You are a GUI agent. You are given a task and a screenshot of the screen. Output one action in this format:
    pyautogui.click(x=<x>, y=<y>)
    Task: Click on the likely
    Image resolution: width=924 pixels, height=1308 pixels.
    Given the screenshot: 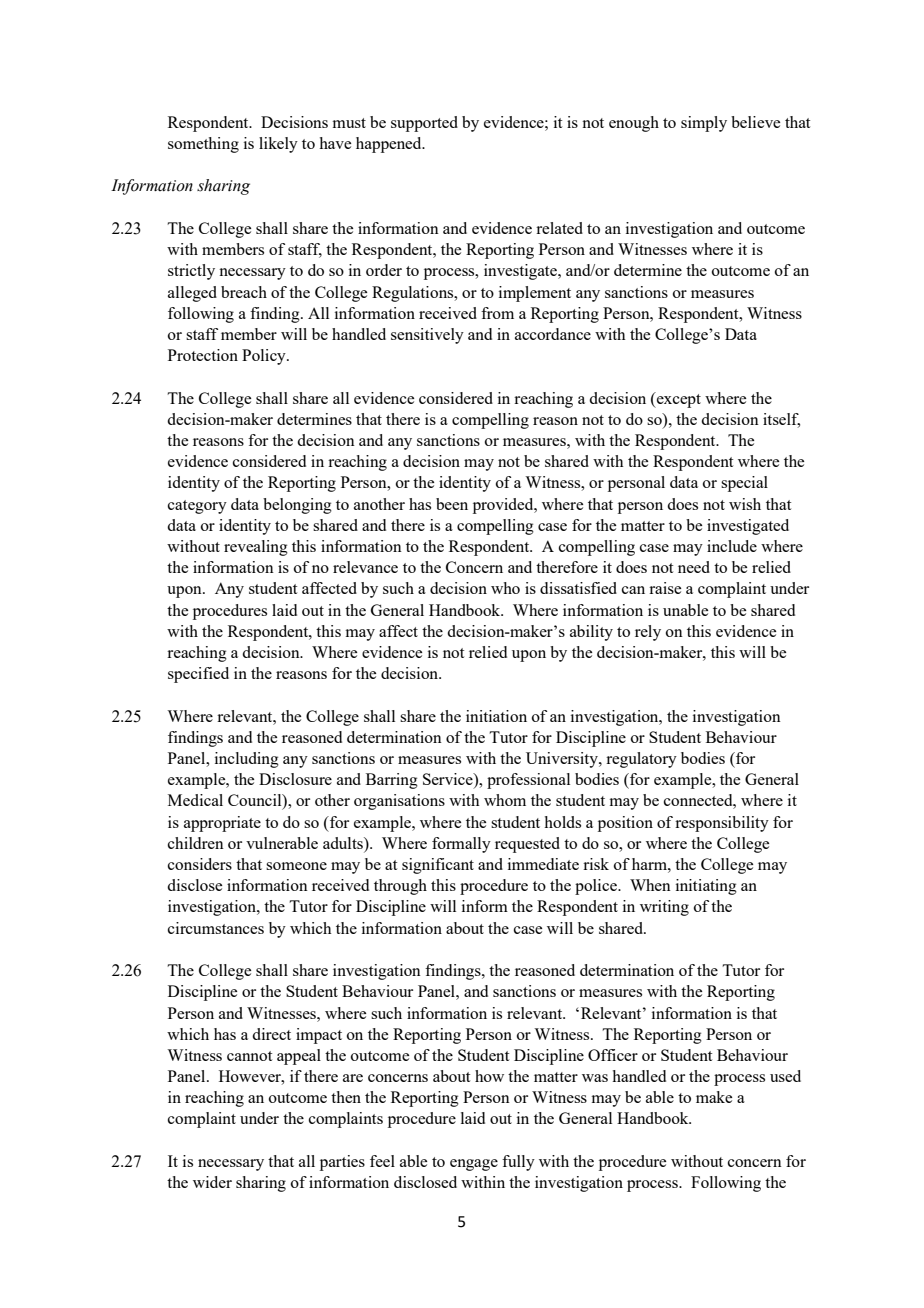 What is the action you would take?
    pyautogui.click(x=278, y=145)
